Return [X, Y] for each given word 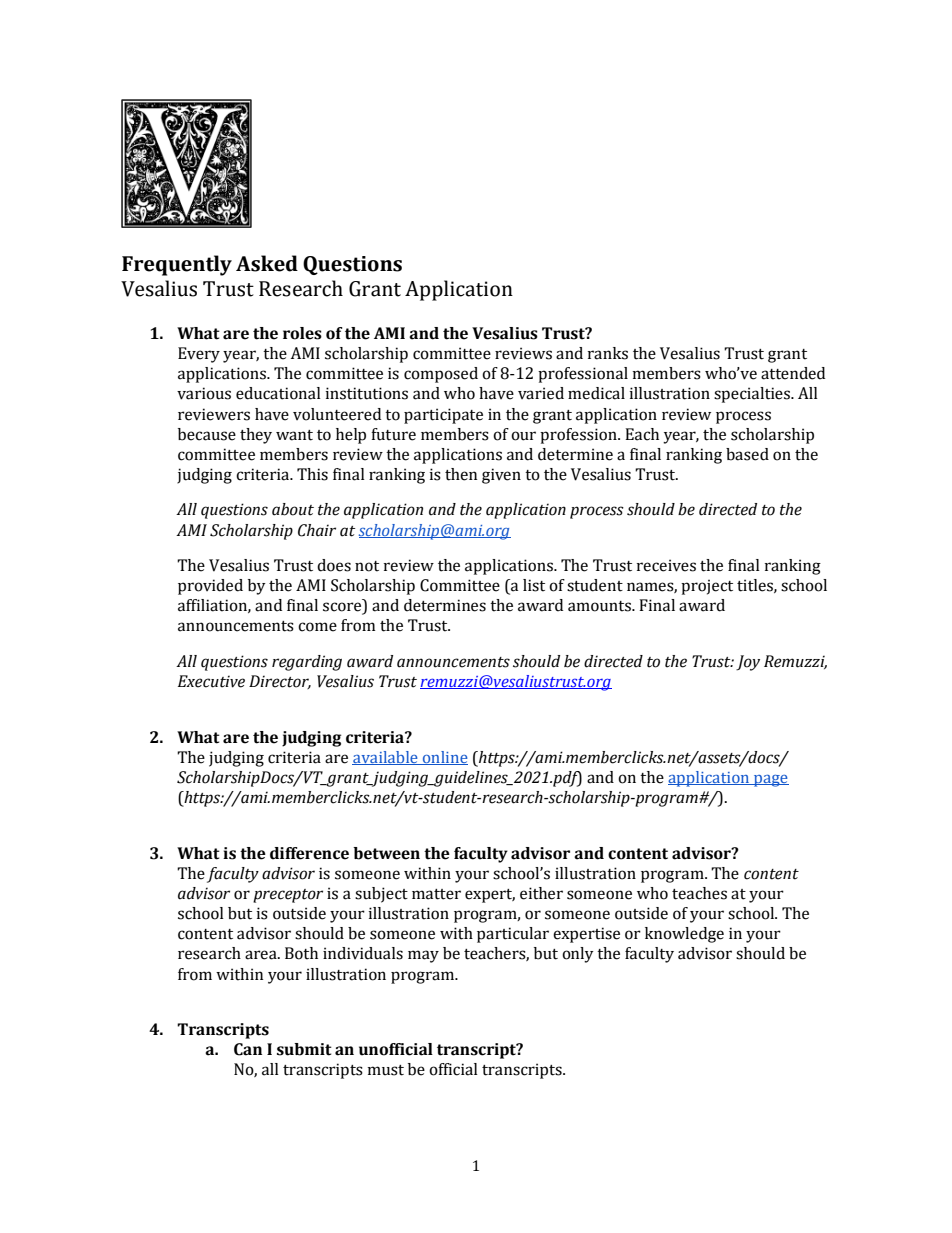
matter [436, 894]
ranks [608, 353]
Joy [748, 663]
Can [248, 1049]
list [534, 585]
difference [309, 853]
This [312, 474]
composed [441, 375]
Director [280, 682]
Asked [267, 263]
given [501, 476]
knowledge [684, 935]
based [747, 454]
